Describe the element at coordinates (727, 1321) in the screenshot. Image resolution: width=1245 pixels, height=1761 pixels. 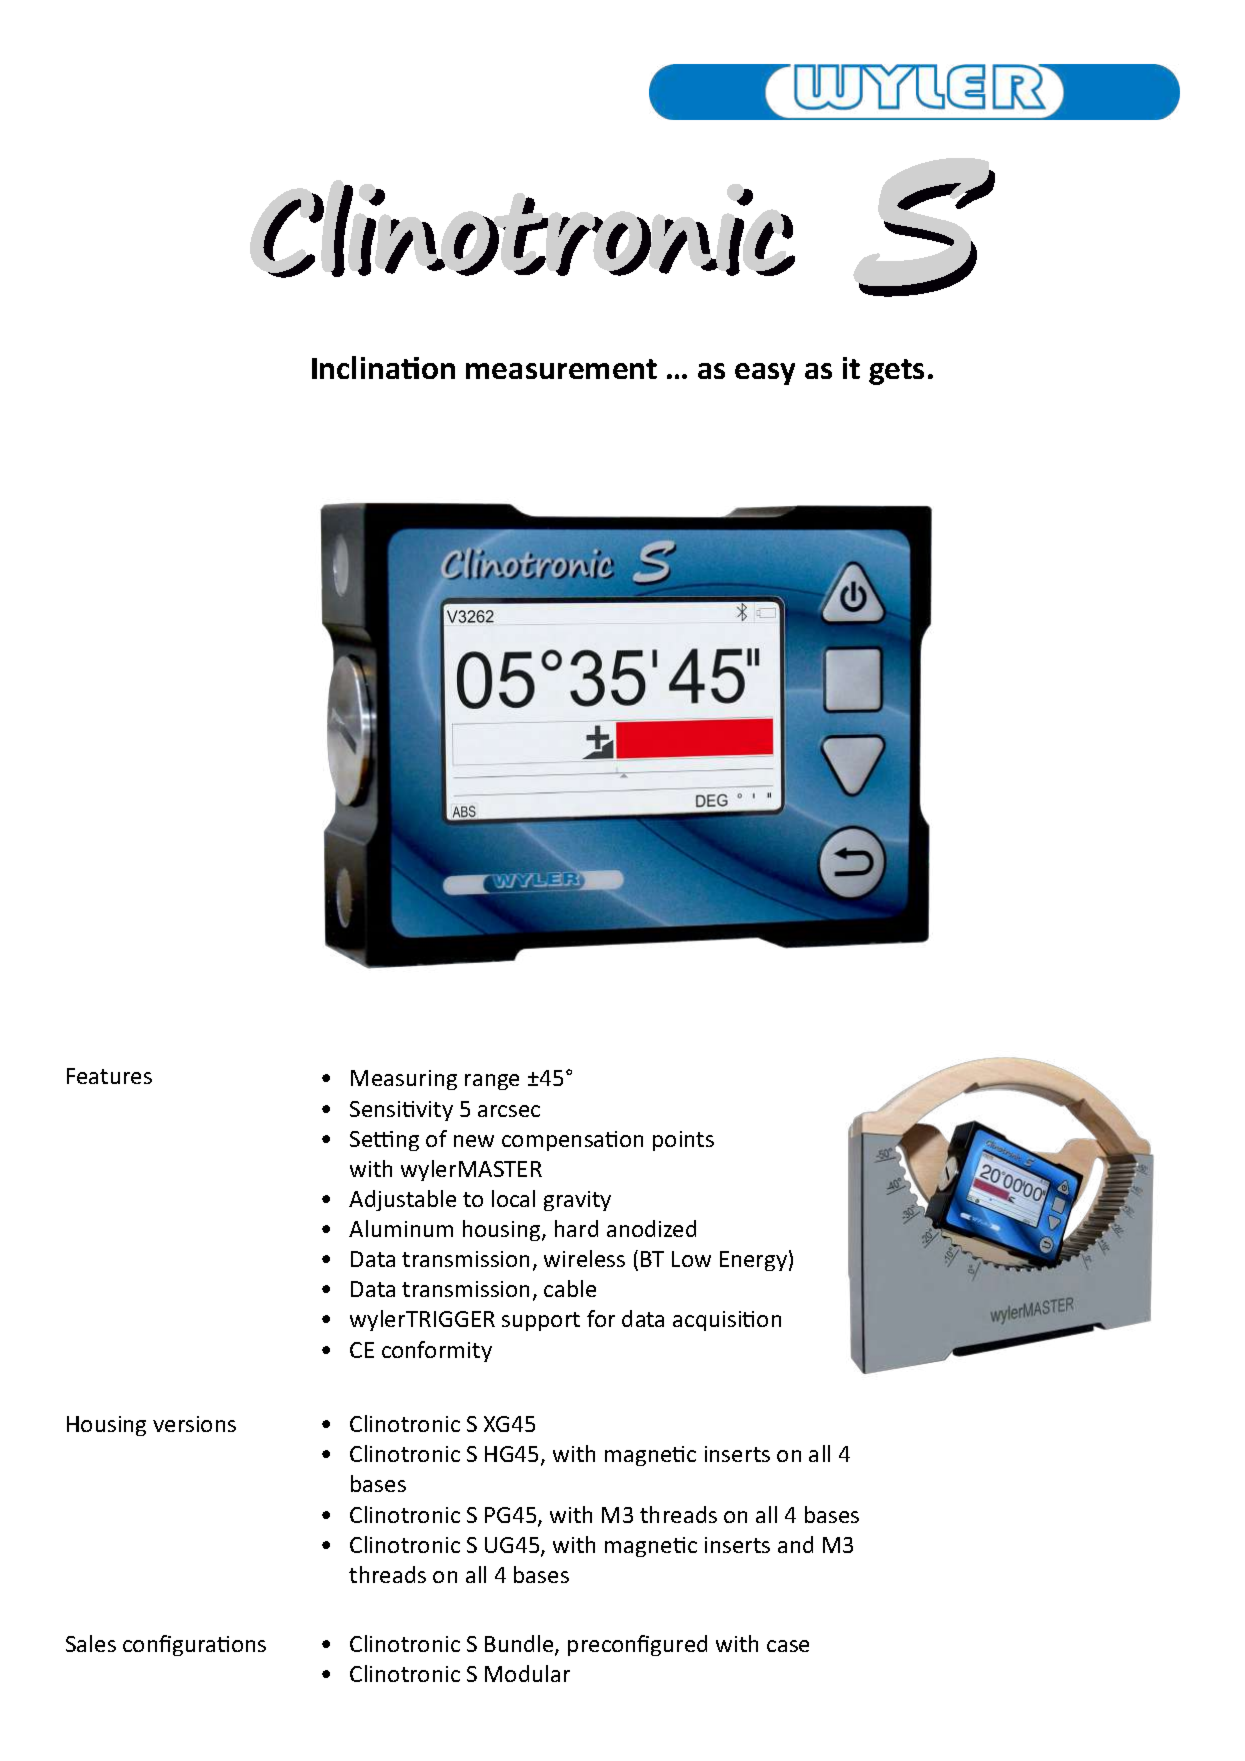
I see `acquisition` at that location.
